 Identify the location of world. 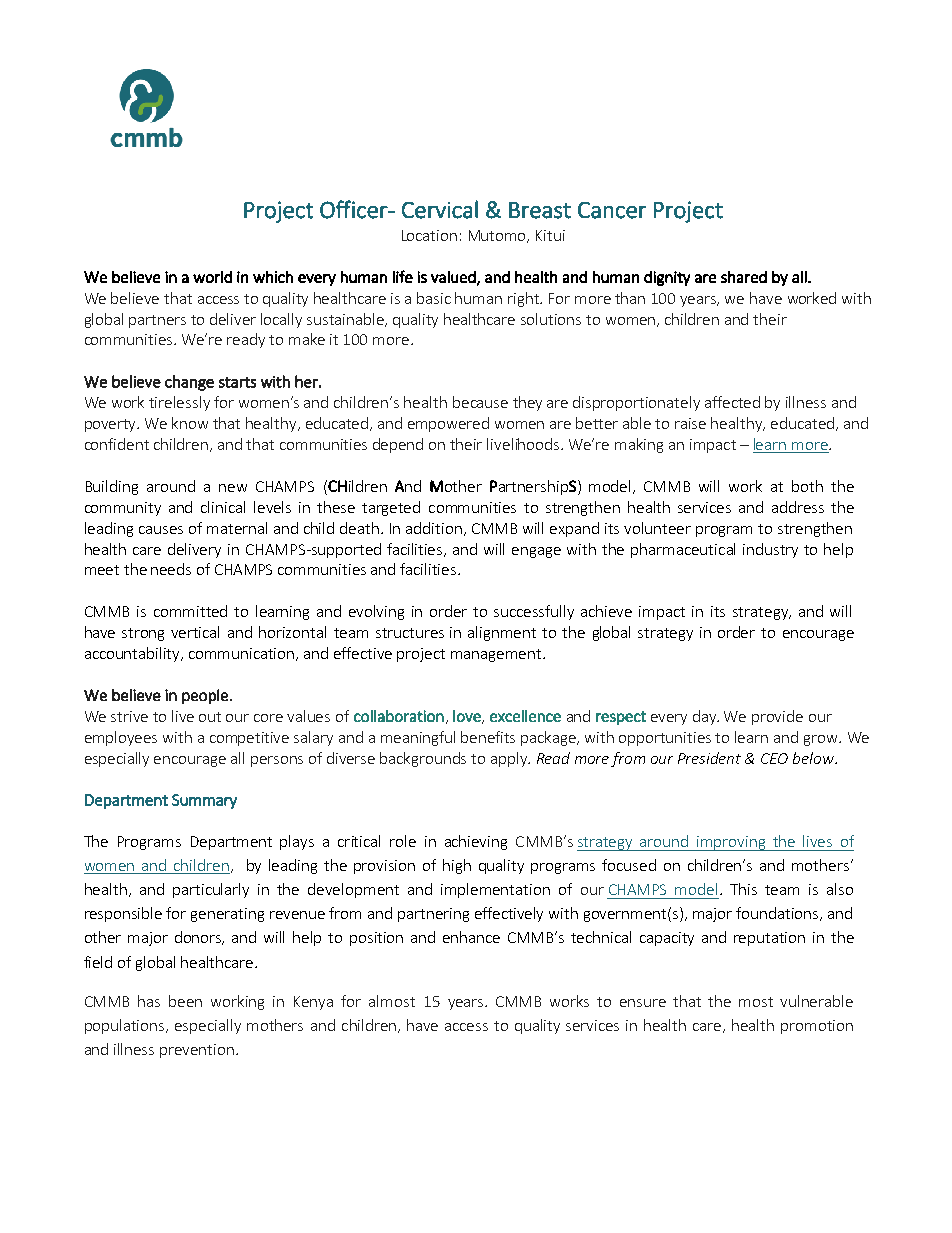
(212, 277).
